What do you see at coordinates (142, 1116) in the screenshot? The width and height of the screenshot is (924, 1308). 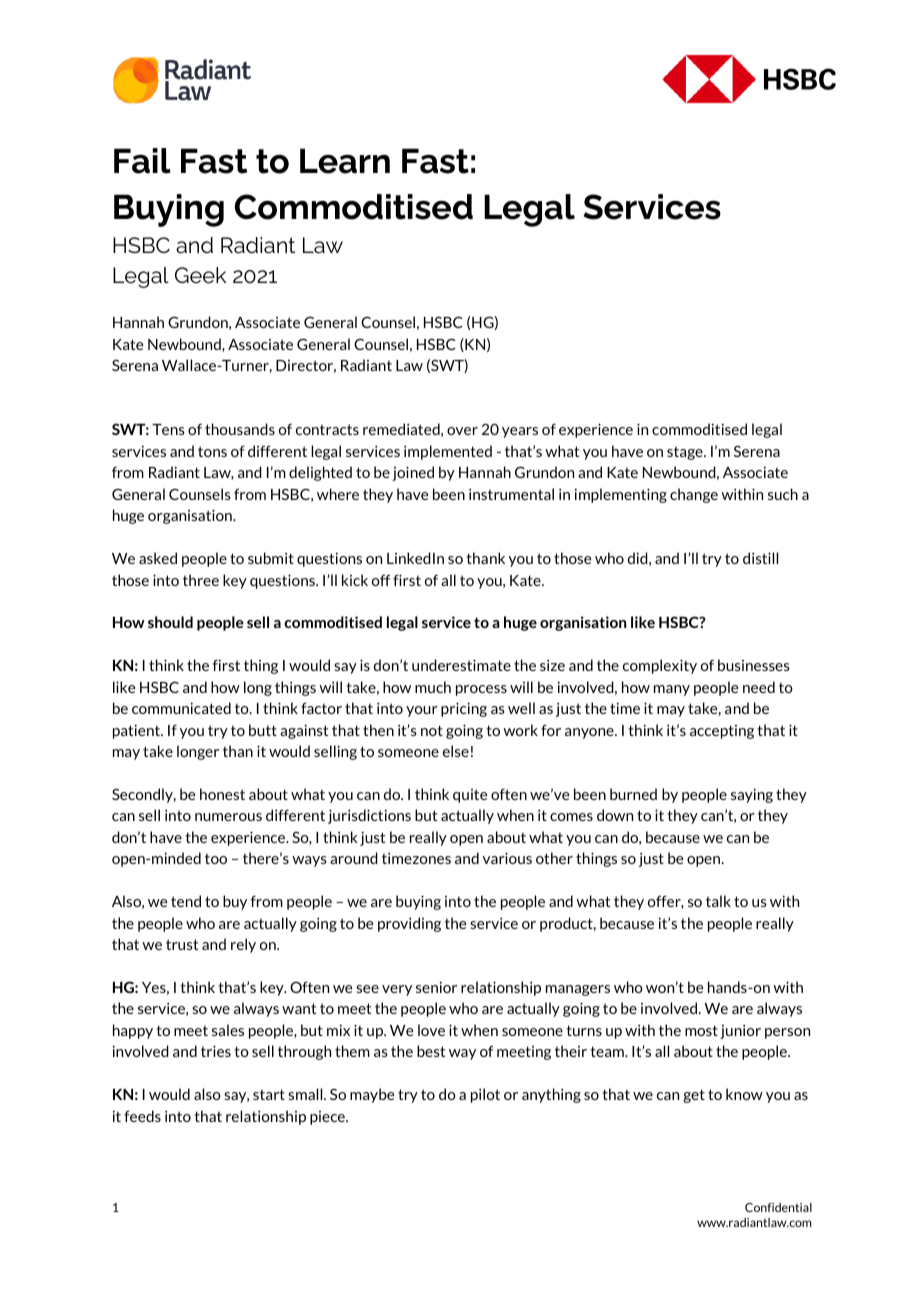 I see `feeds` at bounding box center [142, 1116].
